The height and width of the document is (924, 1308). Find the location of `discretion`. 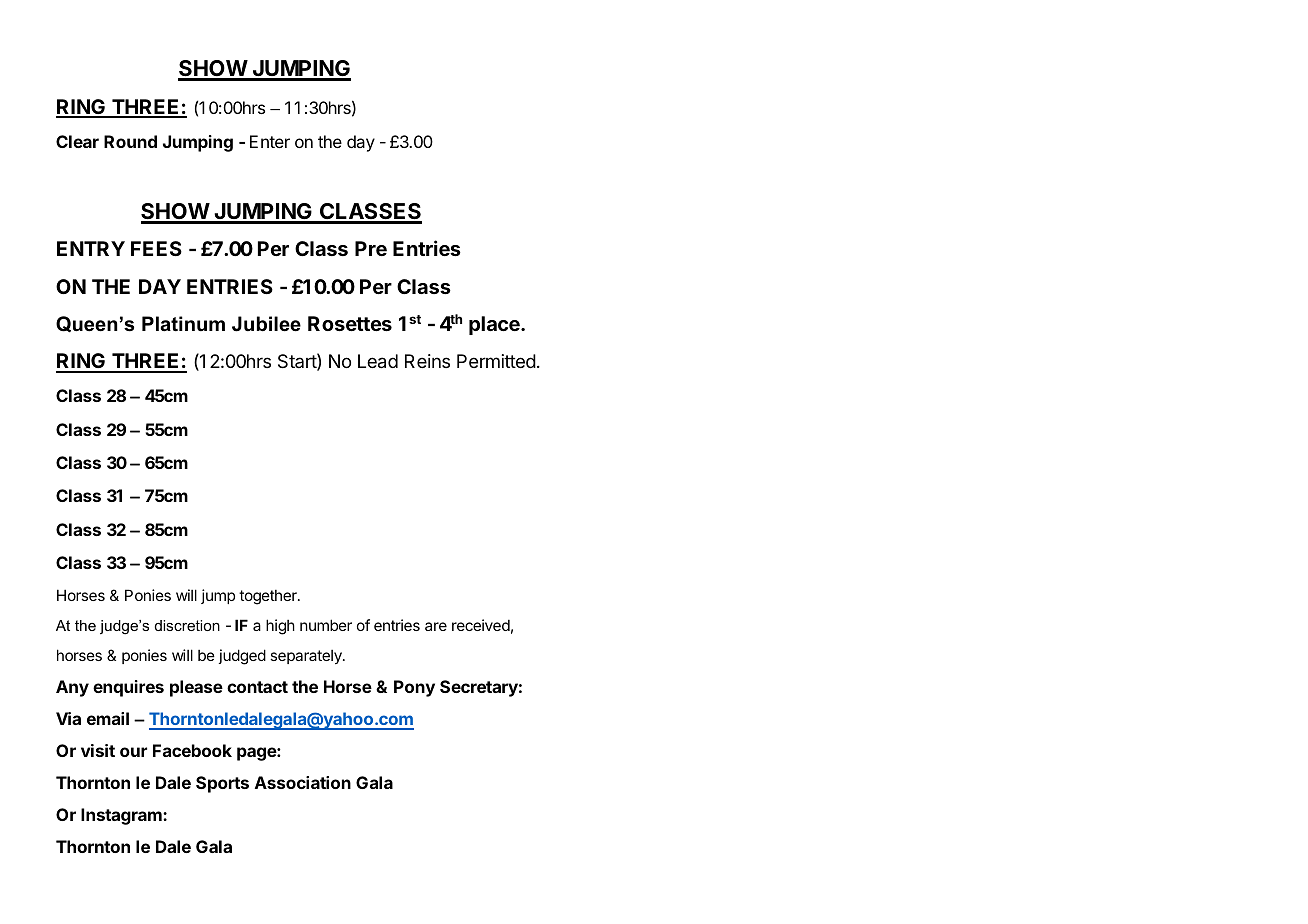

discretion is located at coordinates (187, 625).
